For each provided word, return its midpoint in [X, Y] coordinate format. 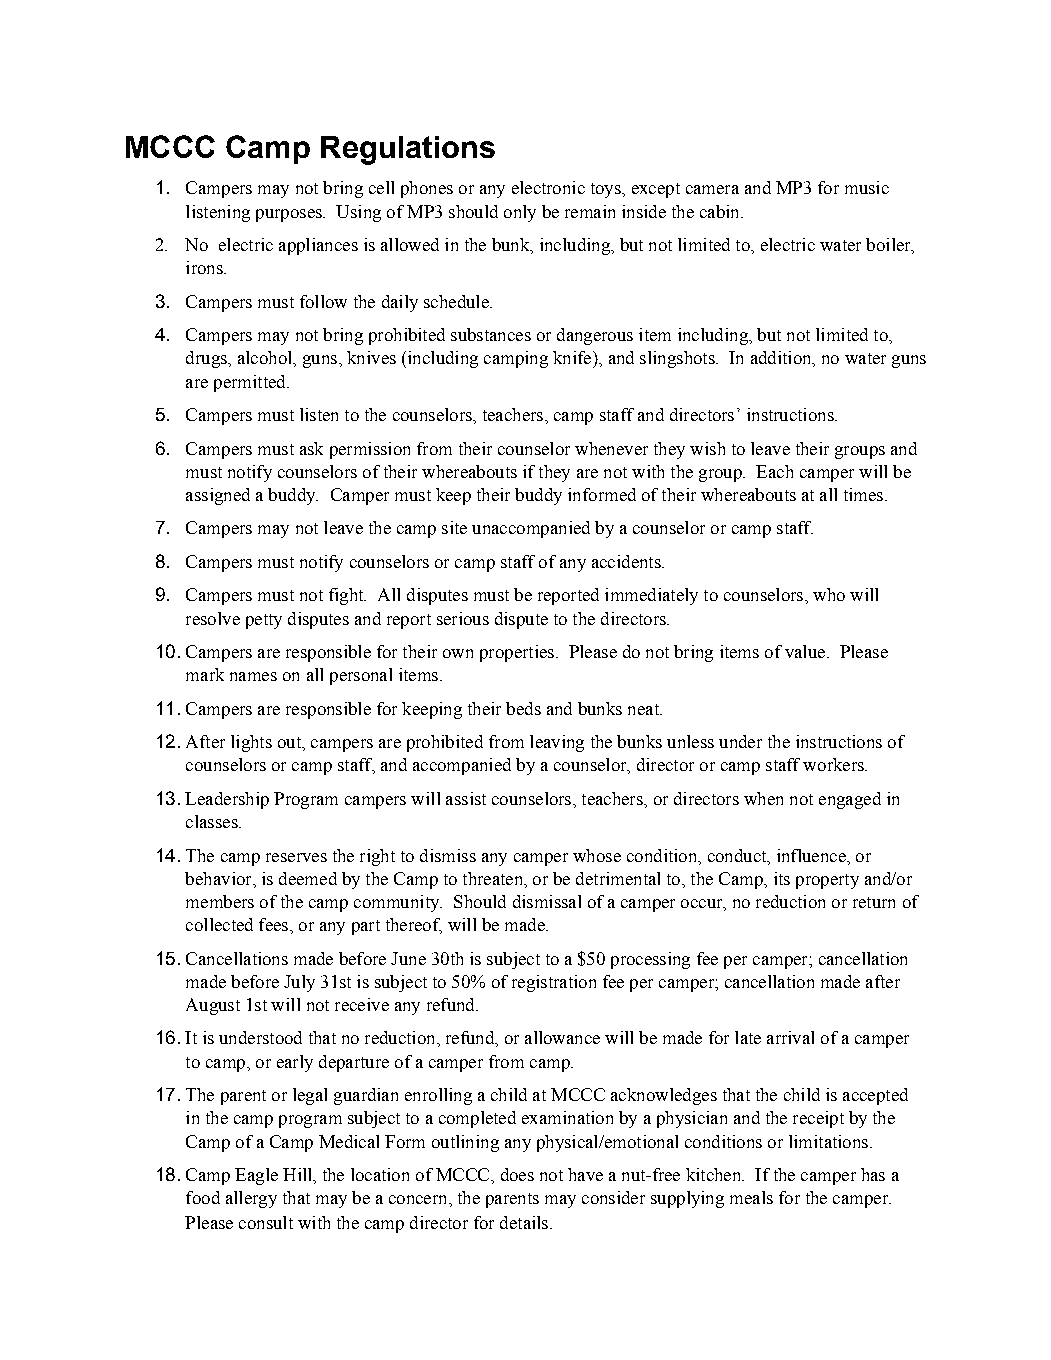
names [253, 676]
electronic [548, 187]
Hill [298, 1174]
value [805, 651]
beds [523, 708]
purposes [290, 215]
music [867, 187]
